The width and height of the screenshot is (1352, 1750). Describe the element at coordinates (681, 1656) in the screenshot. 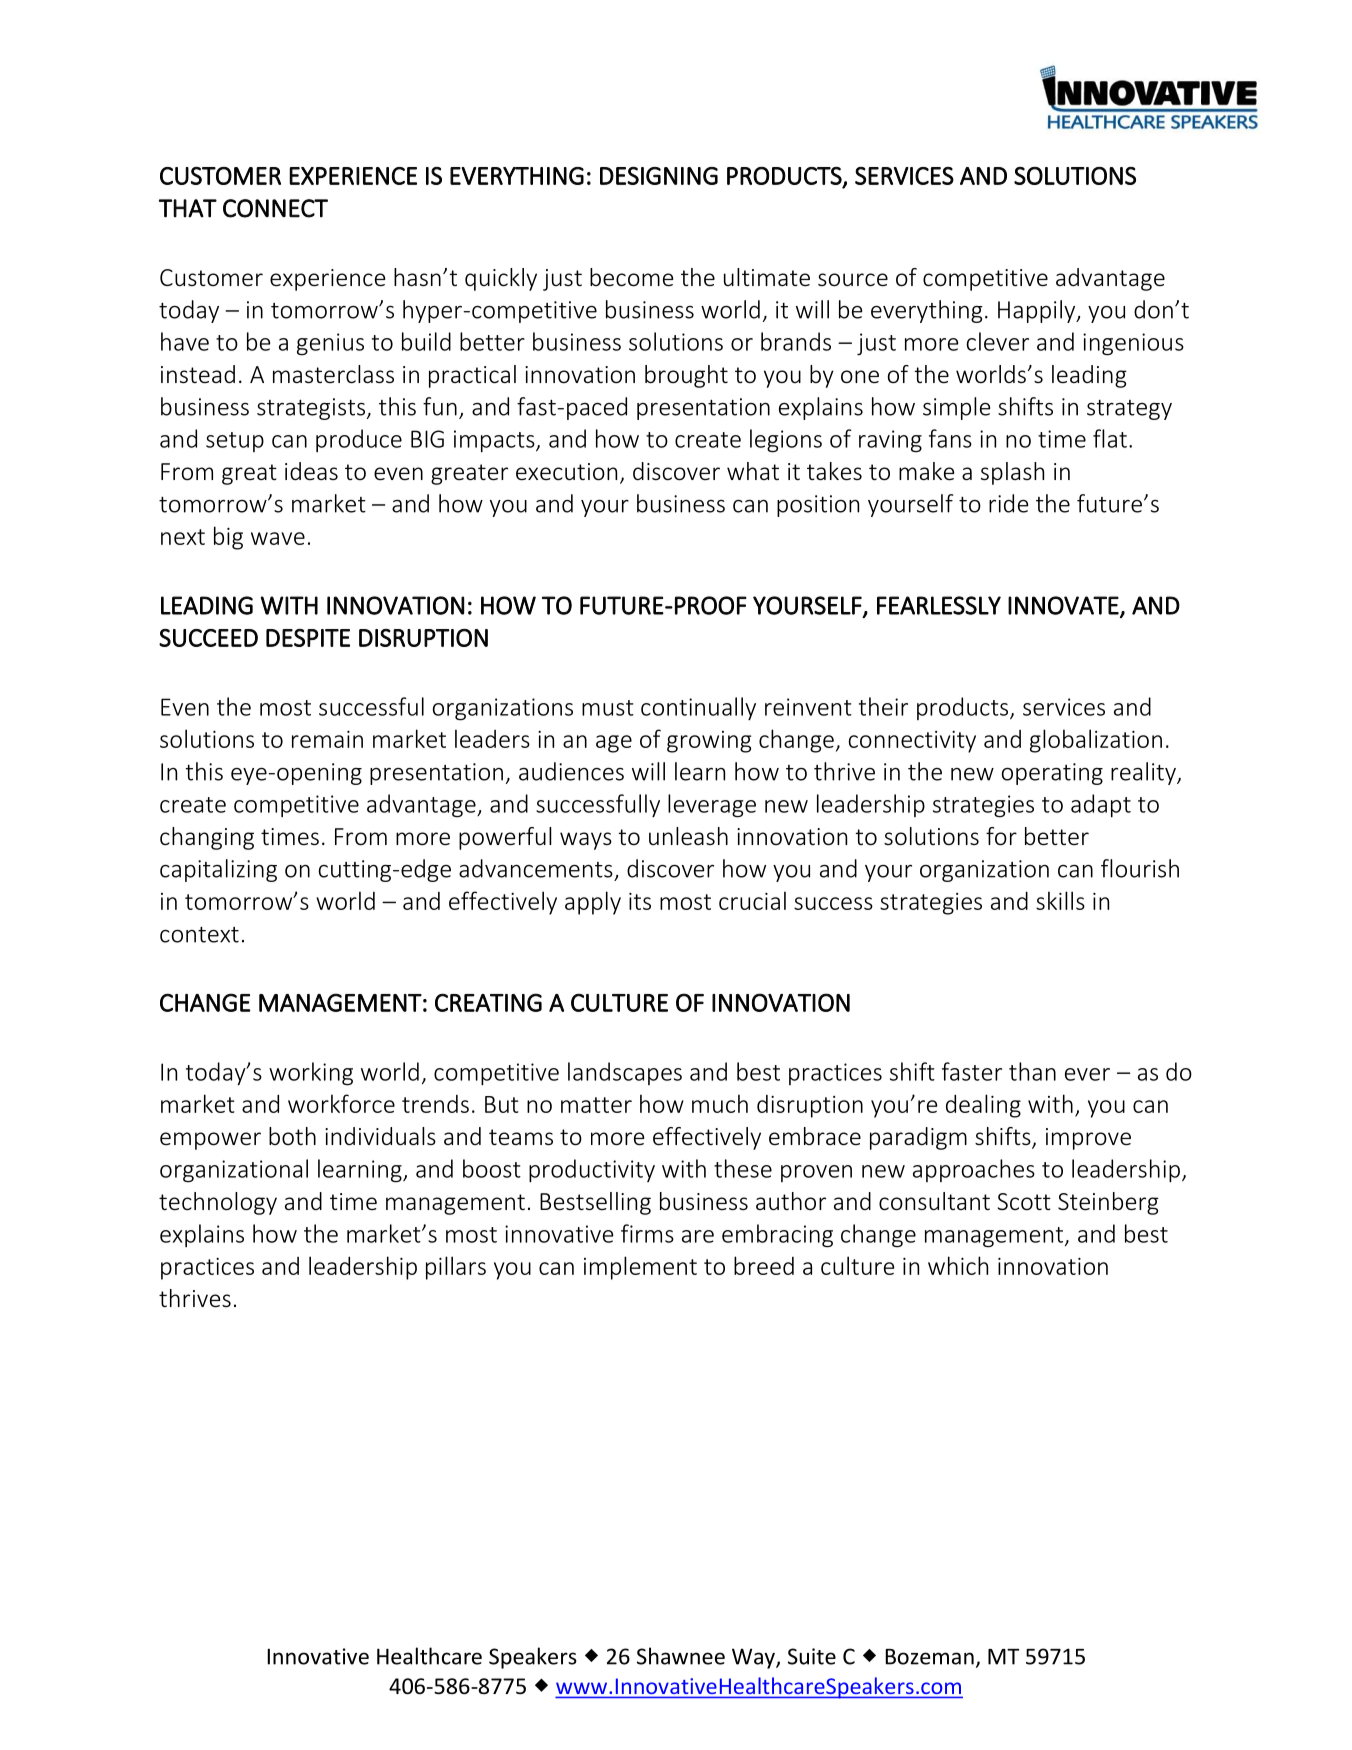

I see `Shawnee` at that location.
